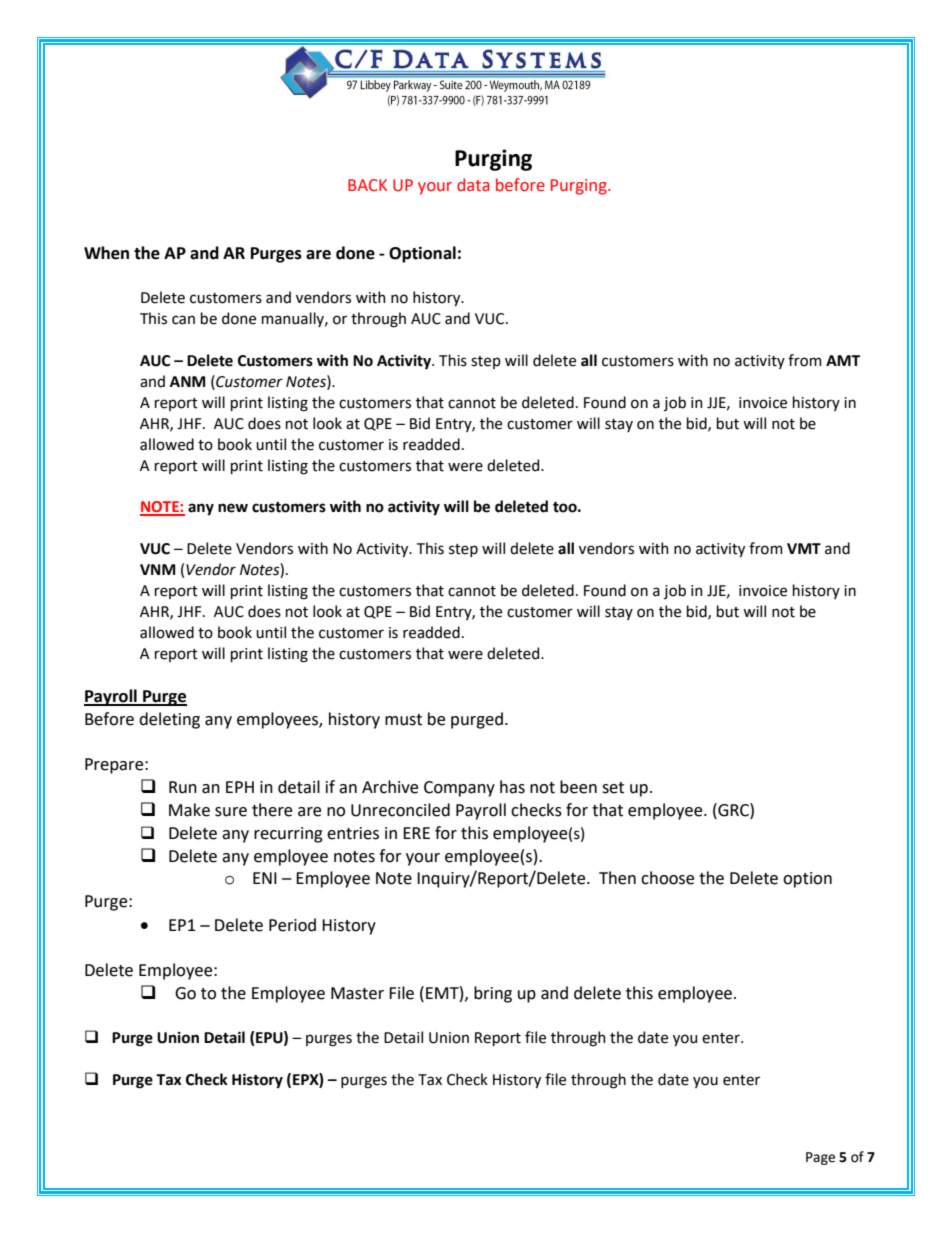  What do you see at coordinates (106, 253) in the image?
I see `When` at bounding box center [106, 253].
